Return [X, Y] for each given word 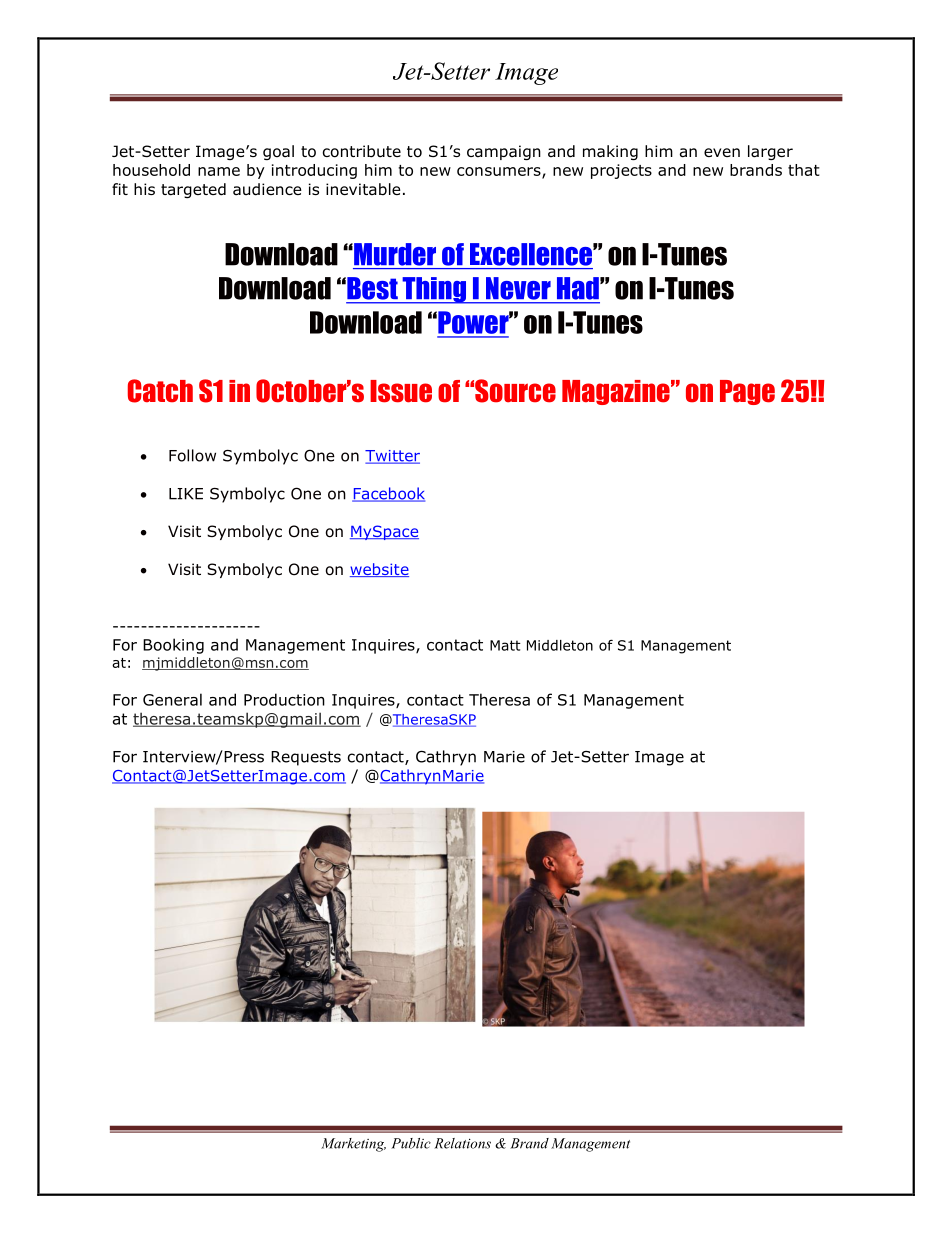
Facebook [388, 494]
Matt [505, 645]
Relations [462, 1143]
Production [284, 699]
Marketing [353, 1145]
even [722, 152]
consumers [500, 173]
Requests [306, 758]
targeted [193, 190]
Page [747, 392]
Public [411, 1143]
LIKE [186, 494]
